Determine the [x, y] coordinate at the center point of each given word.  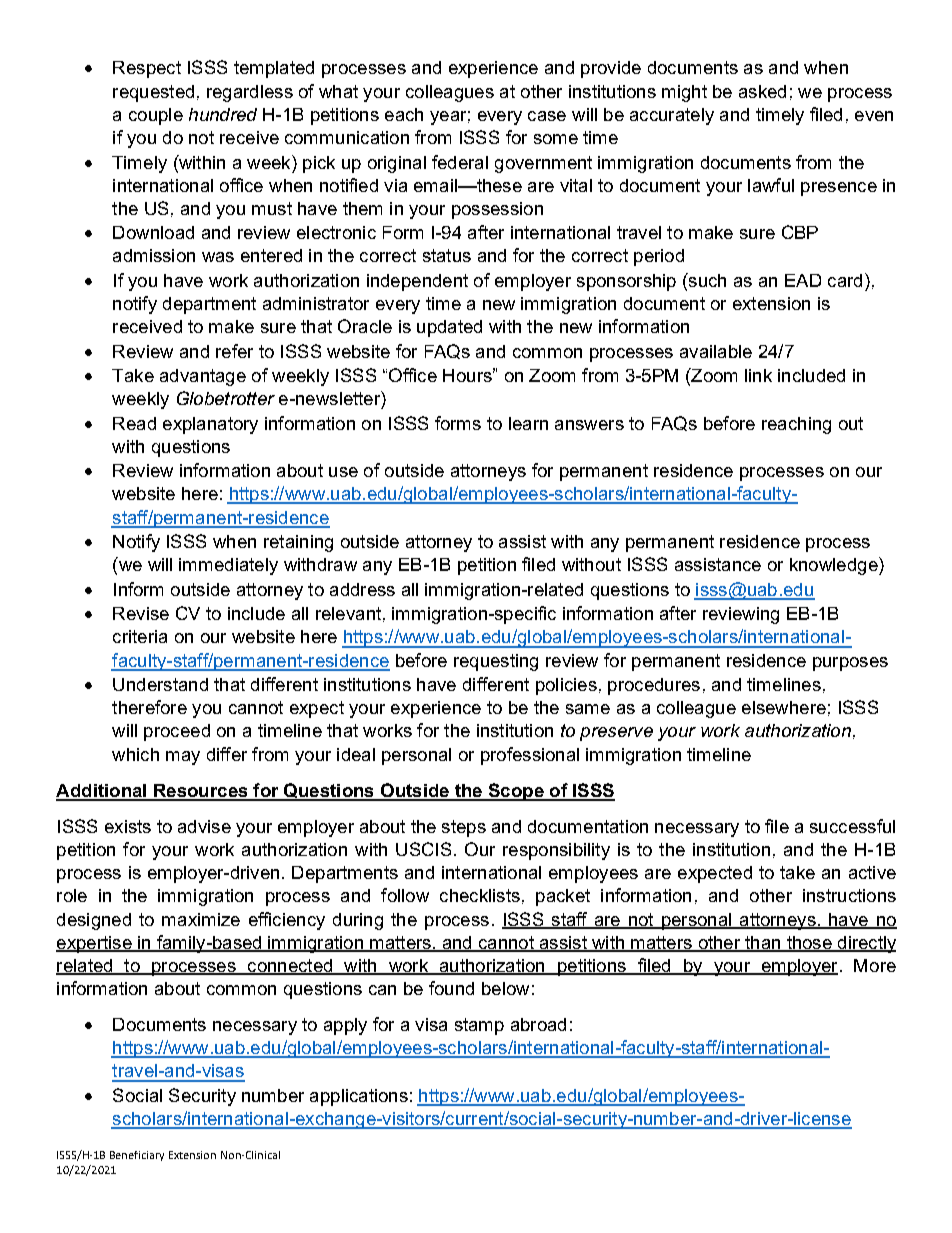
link [758, 375]
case [547, 116]
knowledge [835, 566]
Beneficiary [137, 1156]
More [875, 965]
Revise [141, 613]
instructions [849, 895]
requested [153, 93]
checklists [480, 895]
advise [204, 826]
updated [449, 328]
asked [762, 91]
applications [359, 1097]
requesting [496, 662]
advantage [203, 377]
